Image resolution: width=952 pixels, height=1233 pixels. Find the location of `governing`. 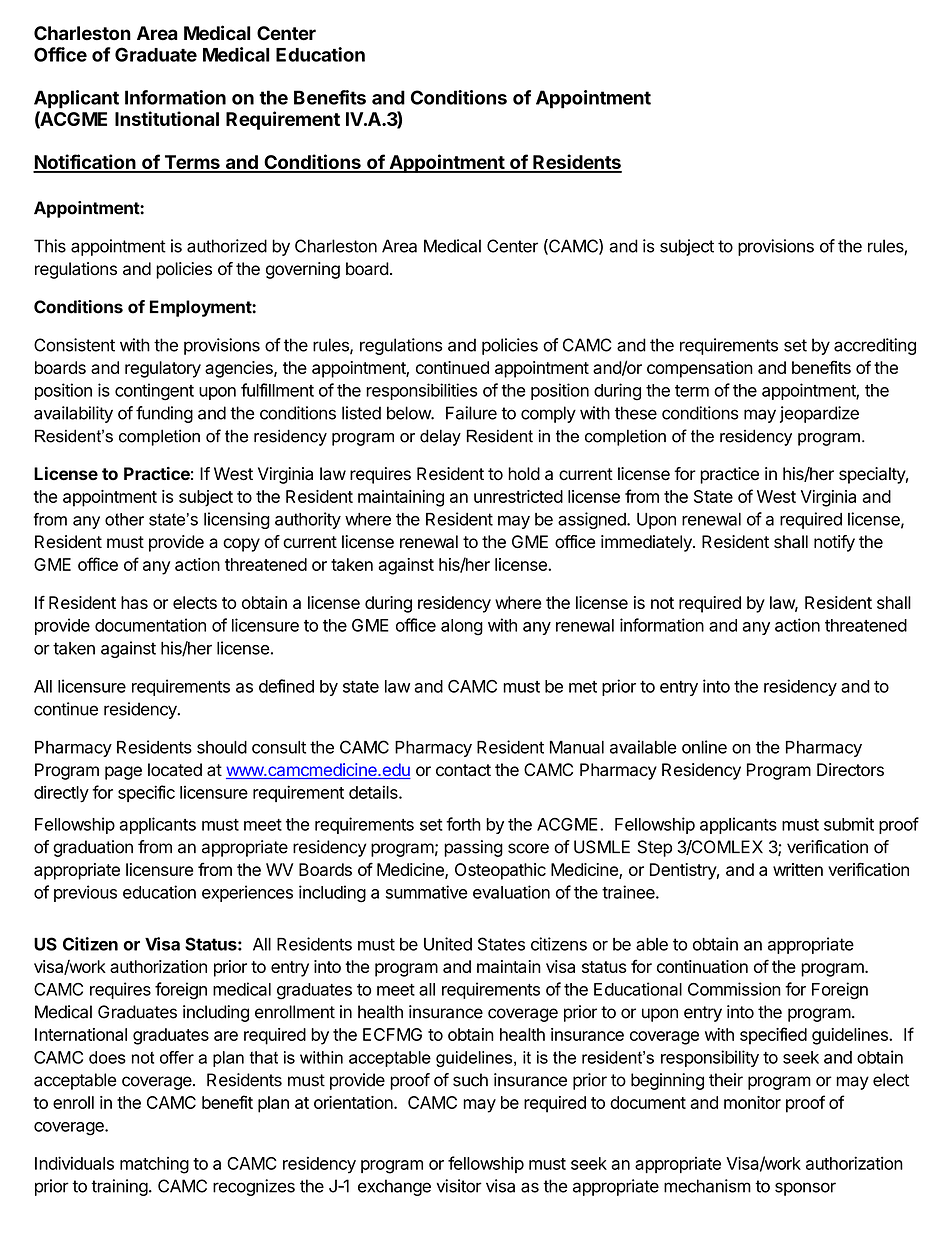

governing is located at coordinates (303, 270).
